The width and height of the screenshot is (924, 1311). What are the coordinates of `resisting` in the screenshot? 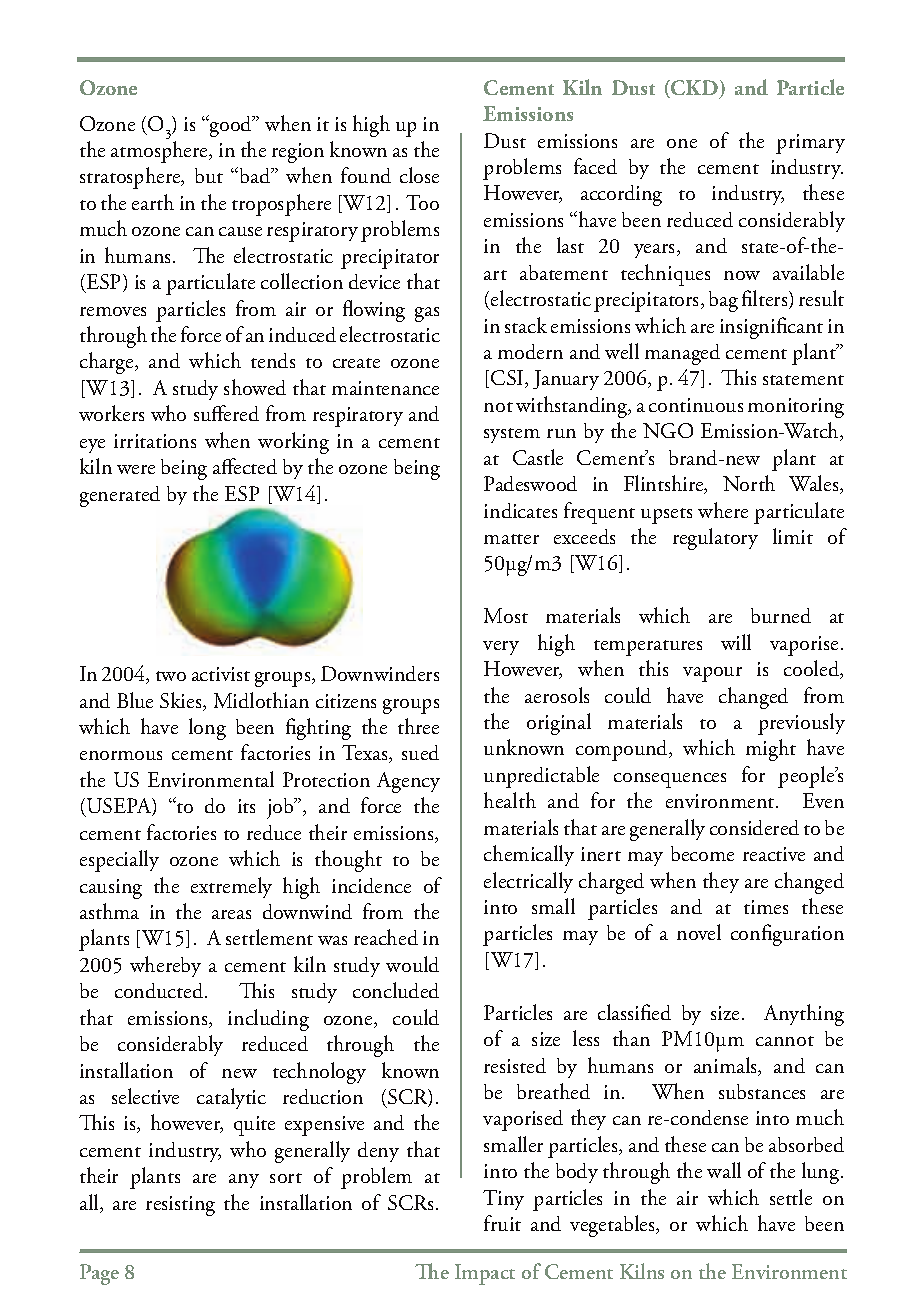 It's located at (180, 1206).
